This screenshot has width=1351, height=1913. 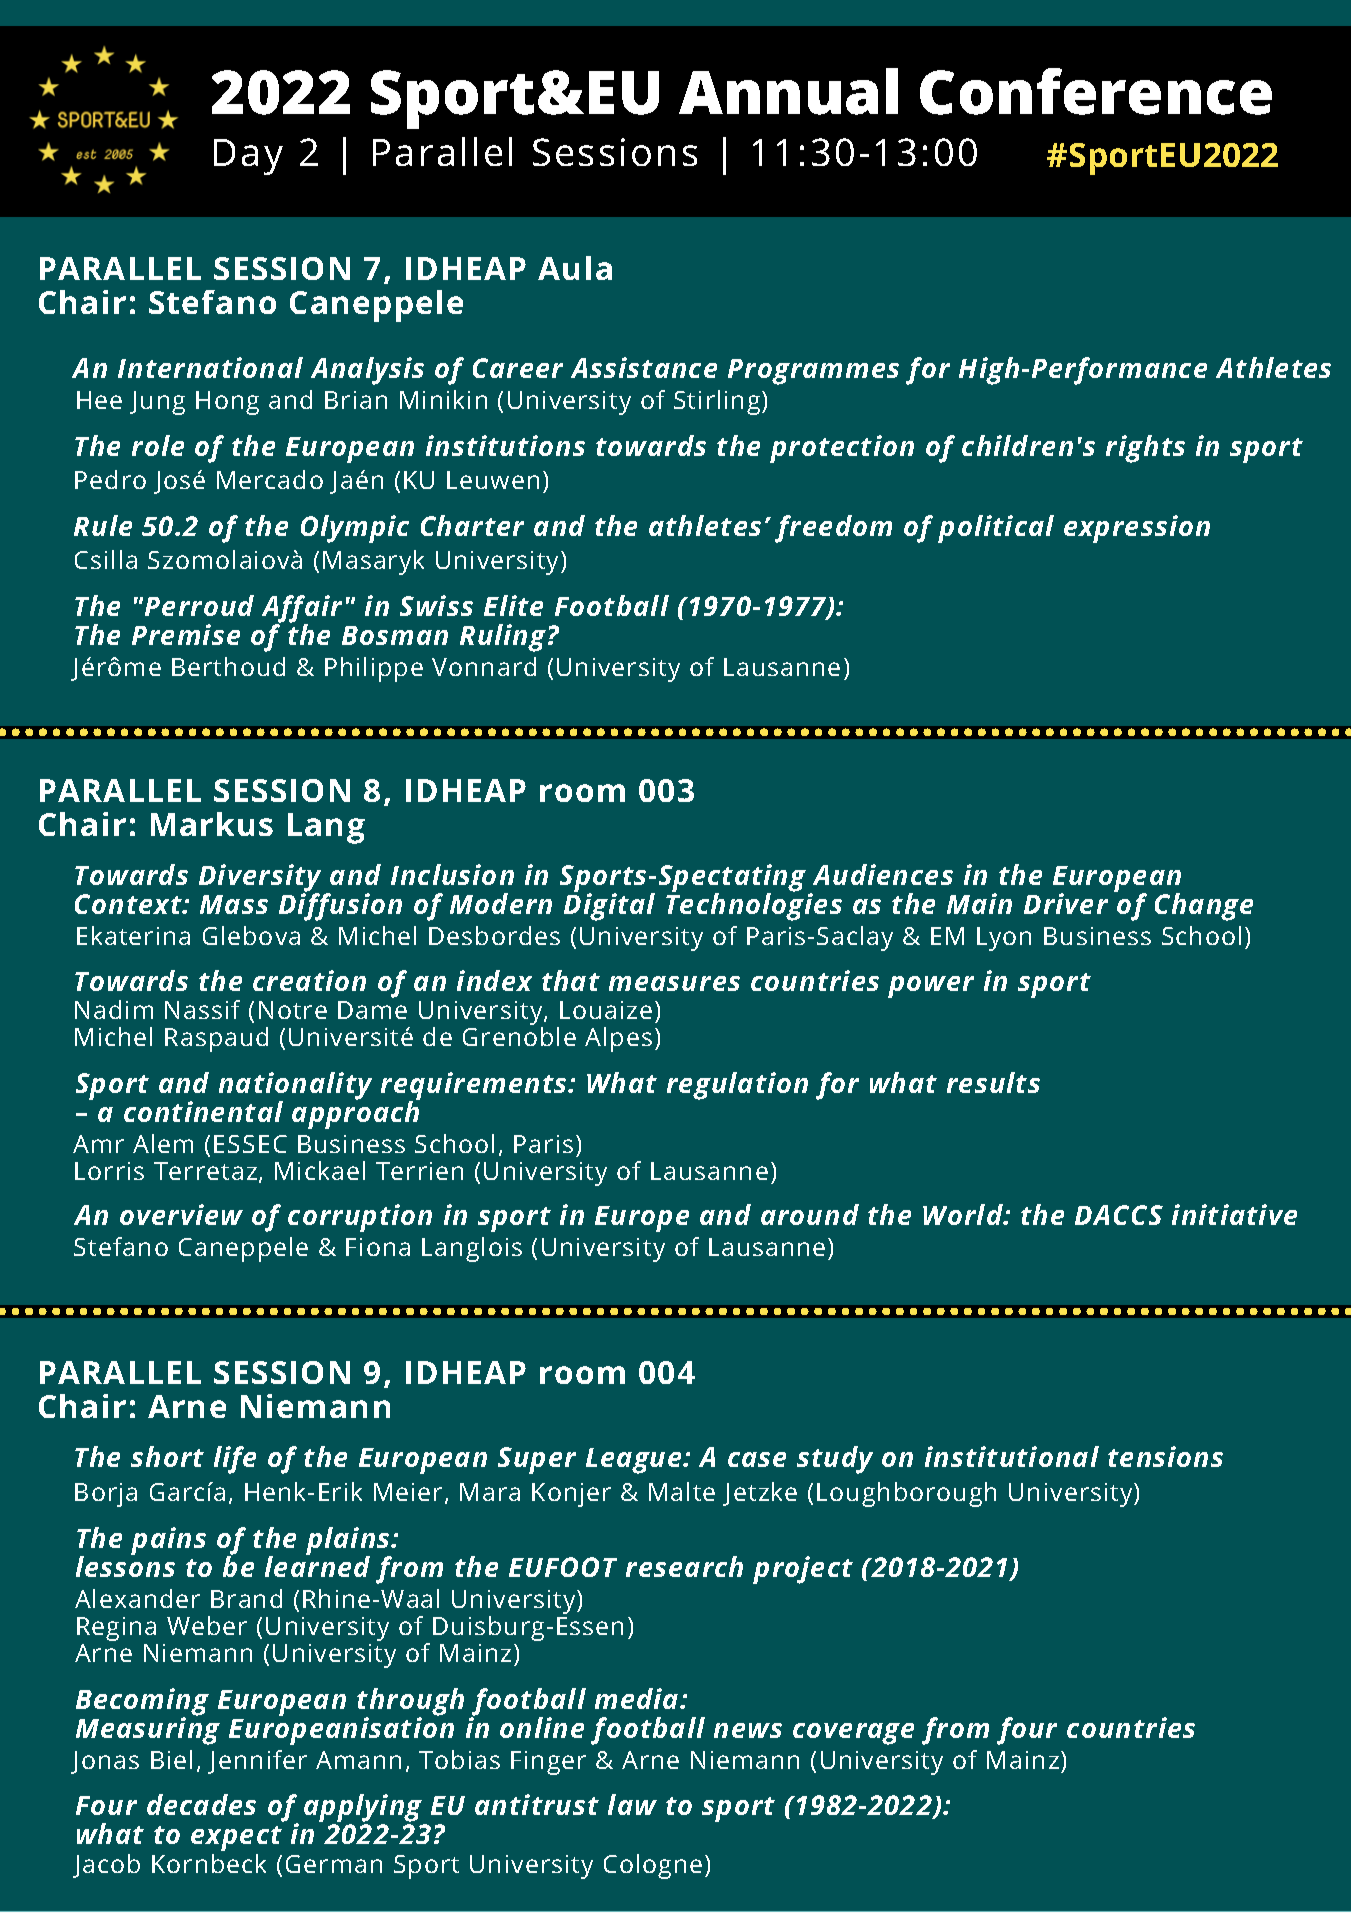 I want to click on Premise, so click(x=186, y=634).
